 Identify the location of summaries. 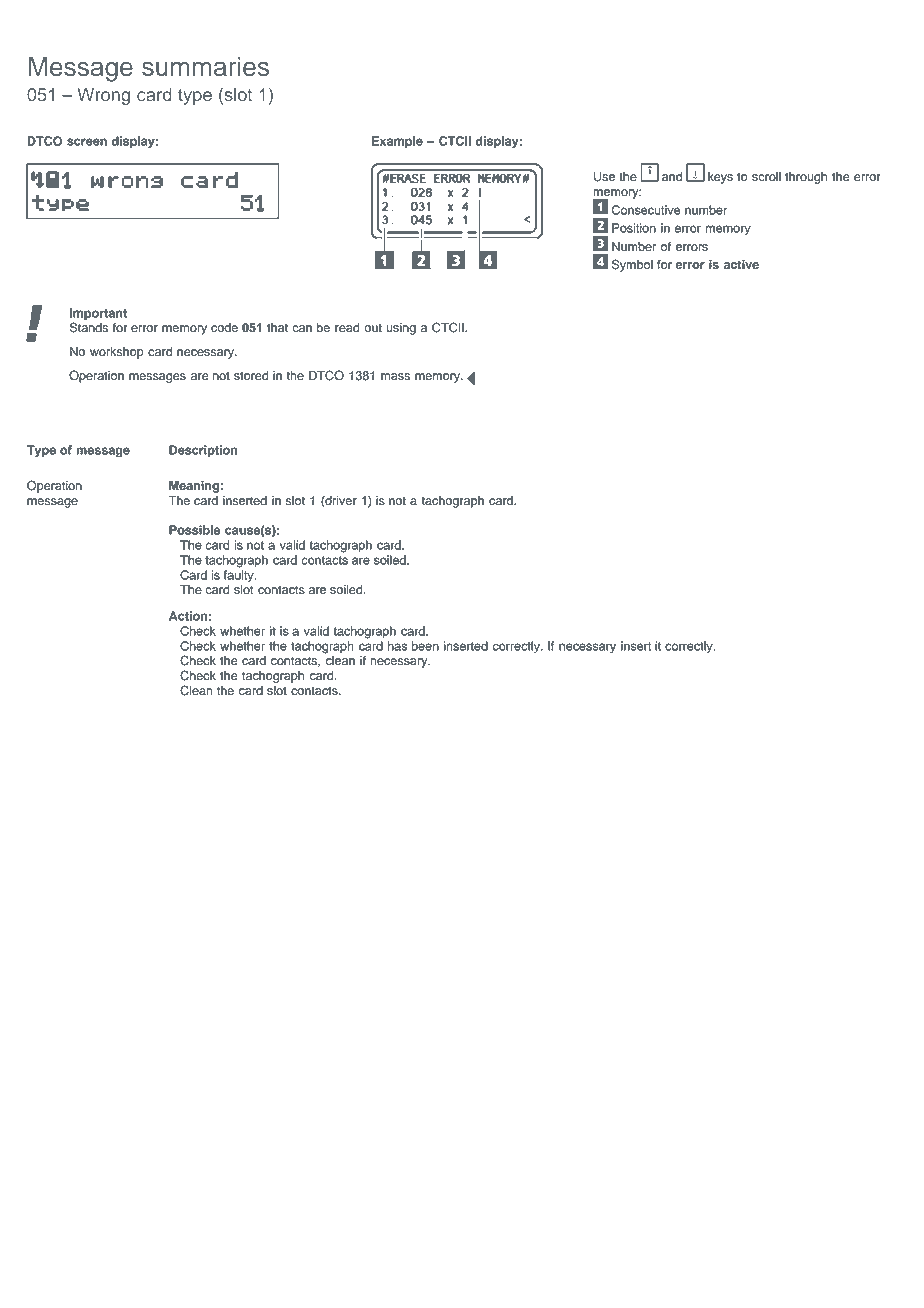
(205, 66).
